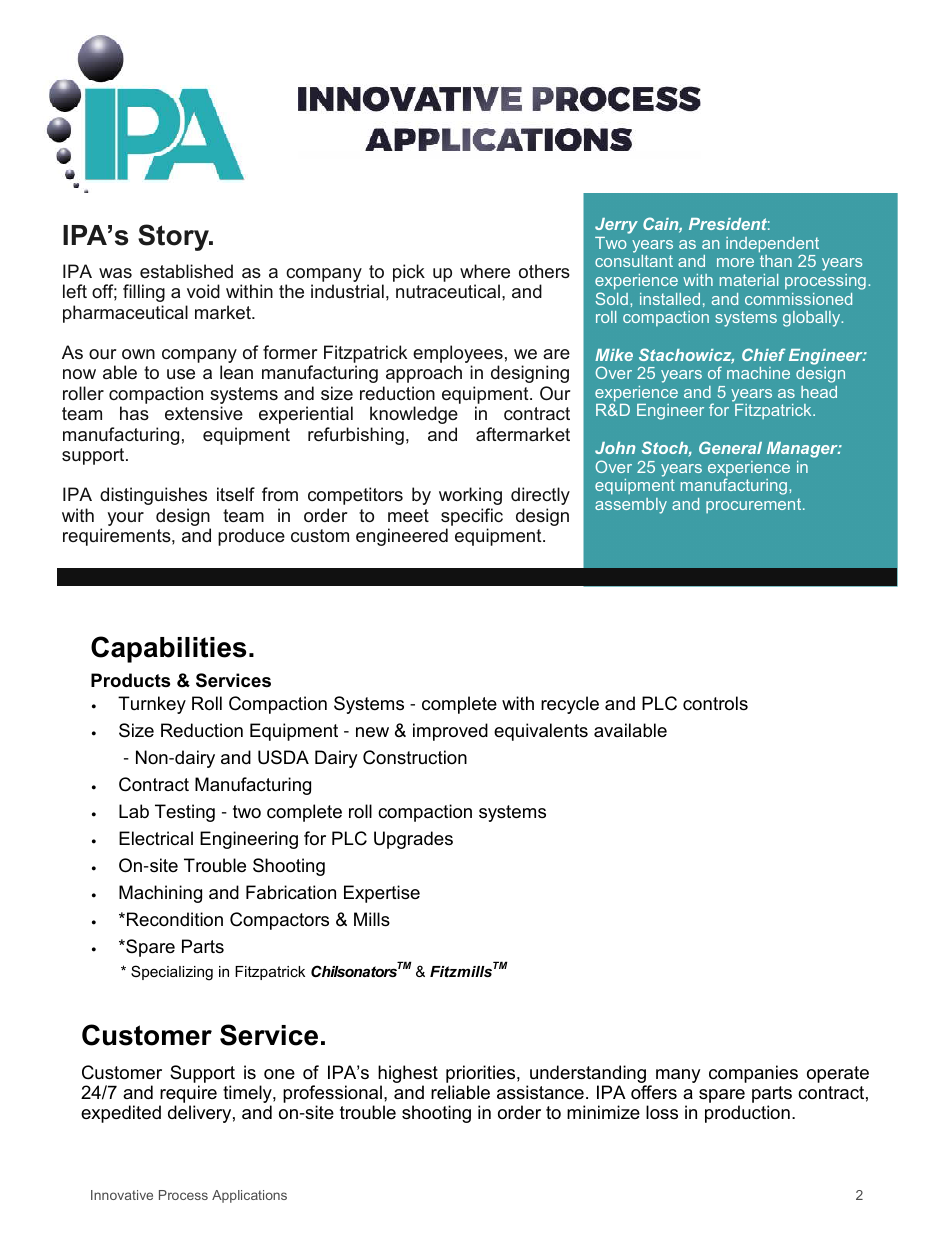 Image resolution: width=952 pixels, height=1233 pixels. I want to click on production, so click(747, 1114).
